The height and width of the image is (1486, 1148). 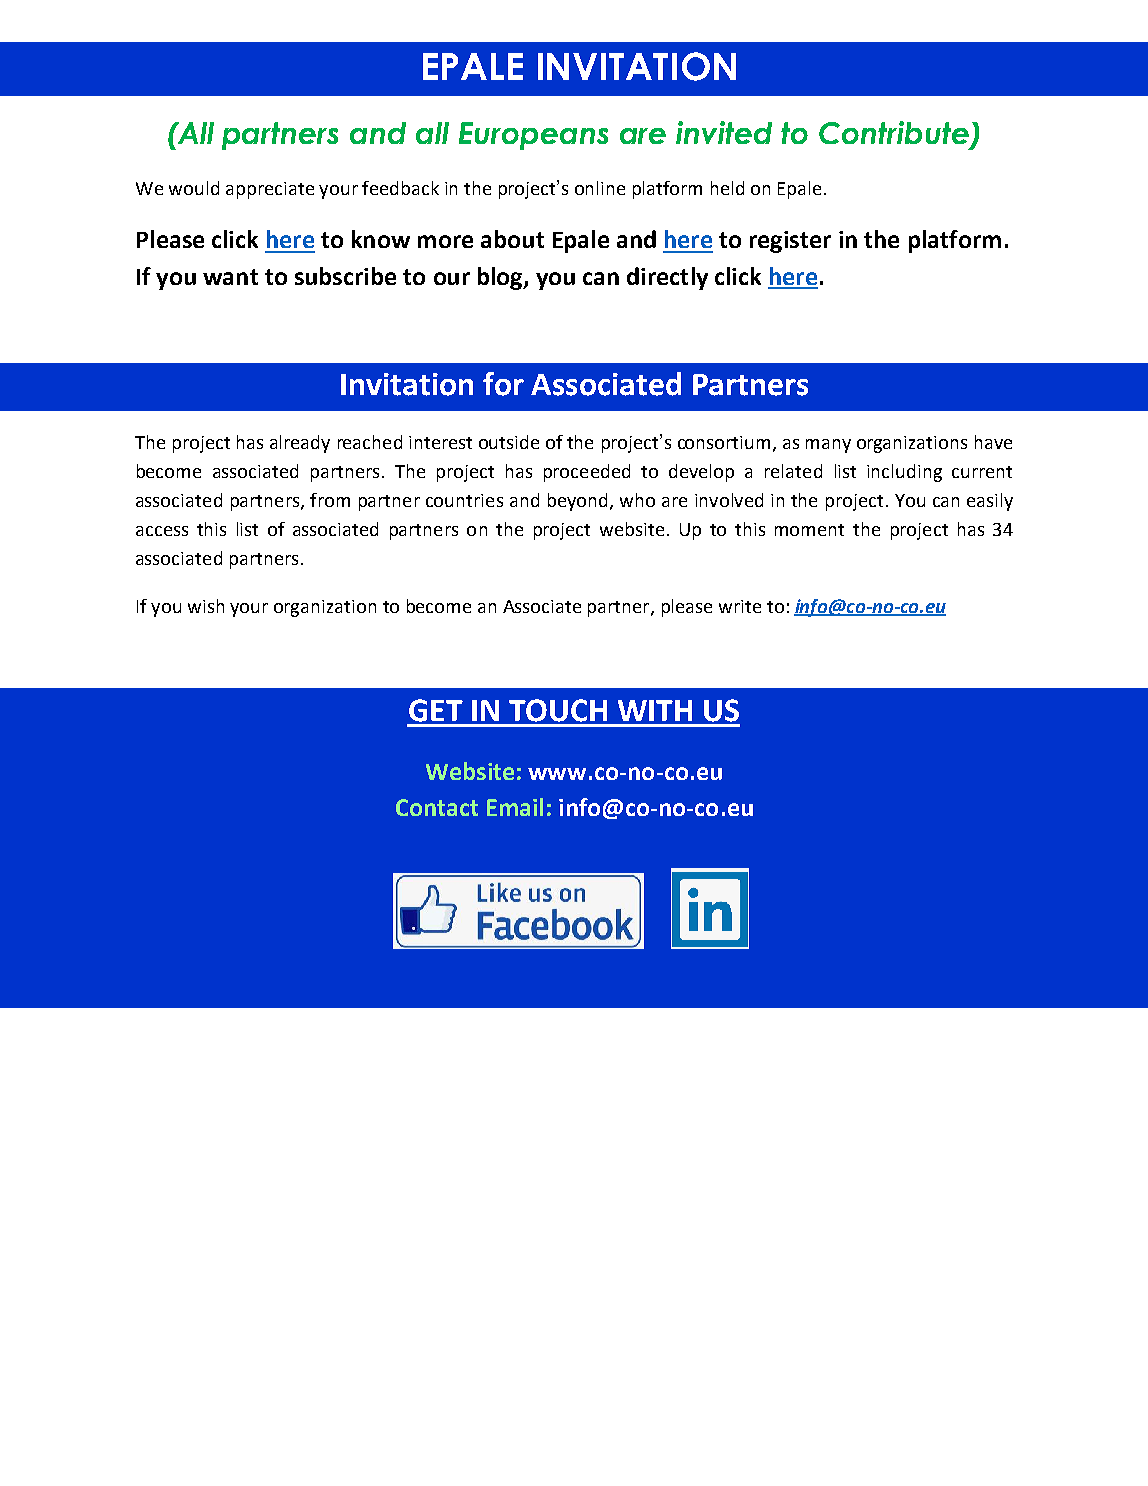 I want to click on many, so click(x=828, y=446).
